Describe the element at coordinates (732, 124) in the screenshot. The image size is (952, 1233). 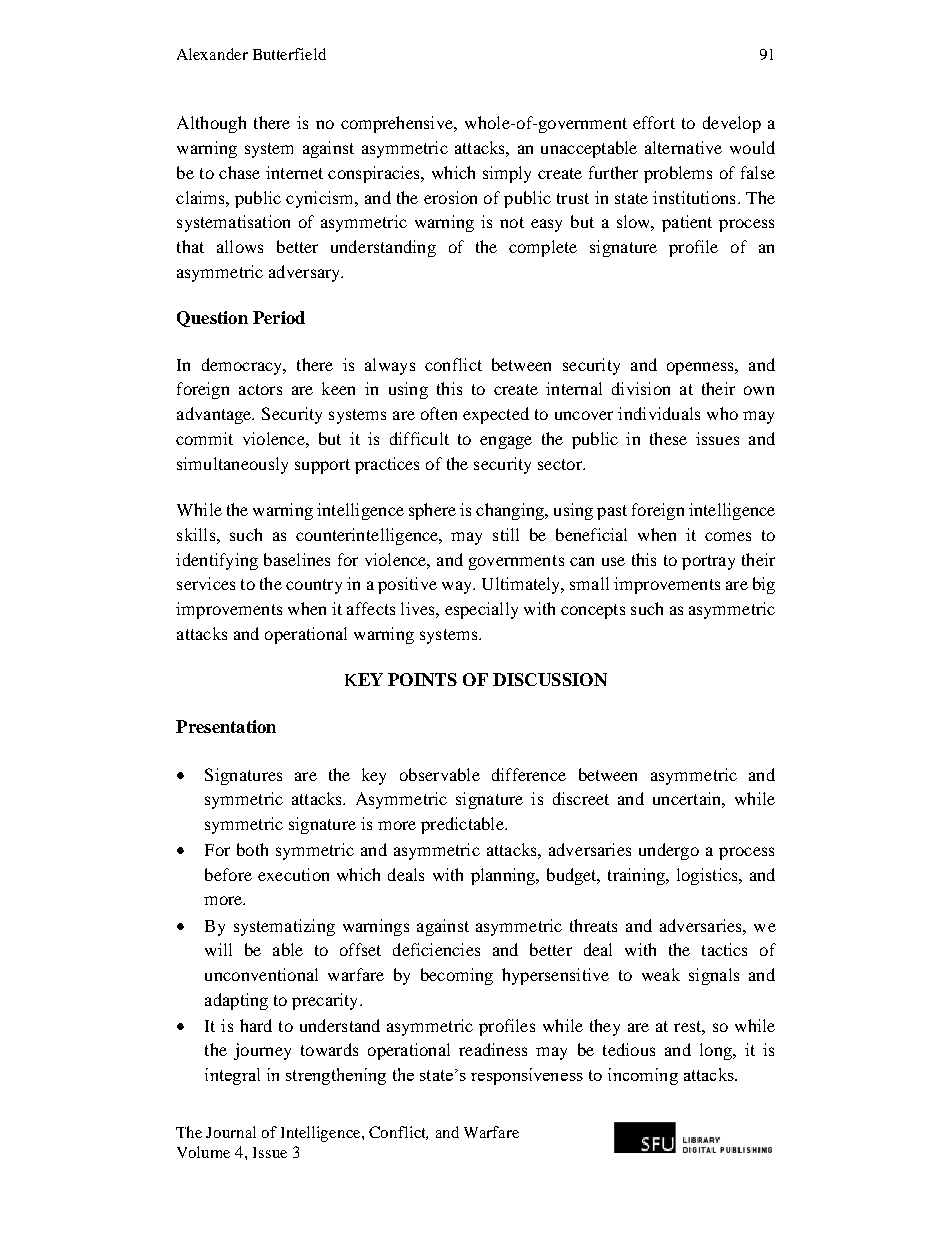
I see `develop` at that location.
